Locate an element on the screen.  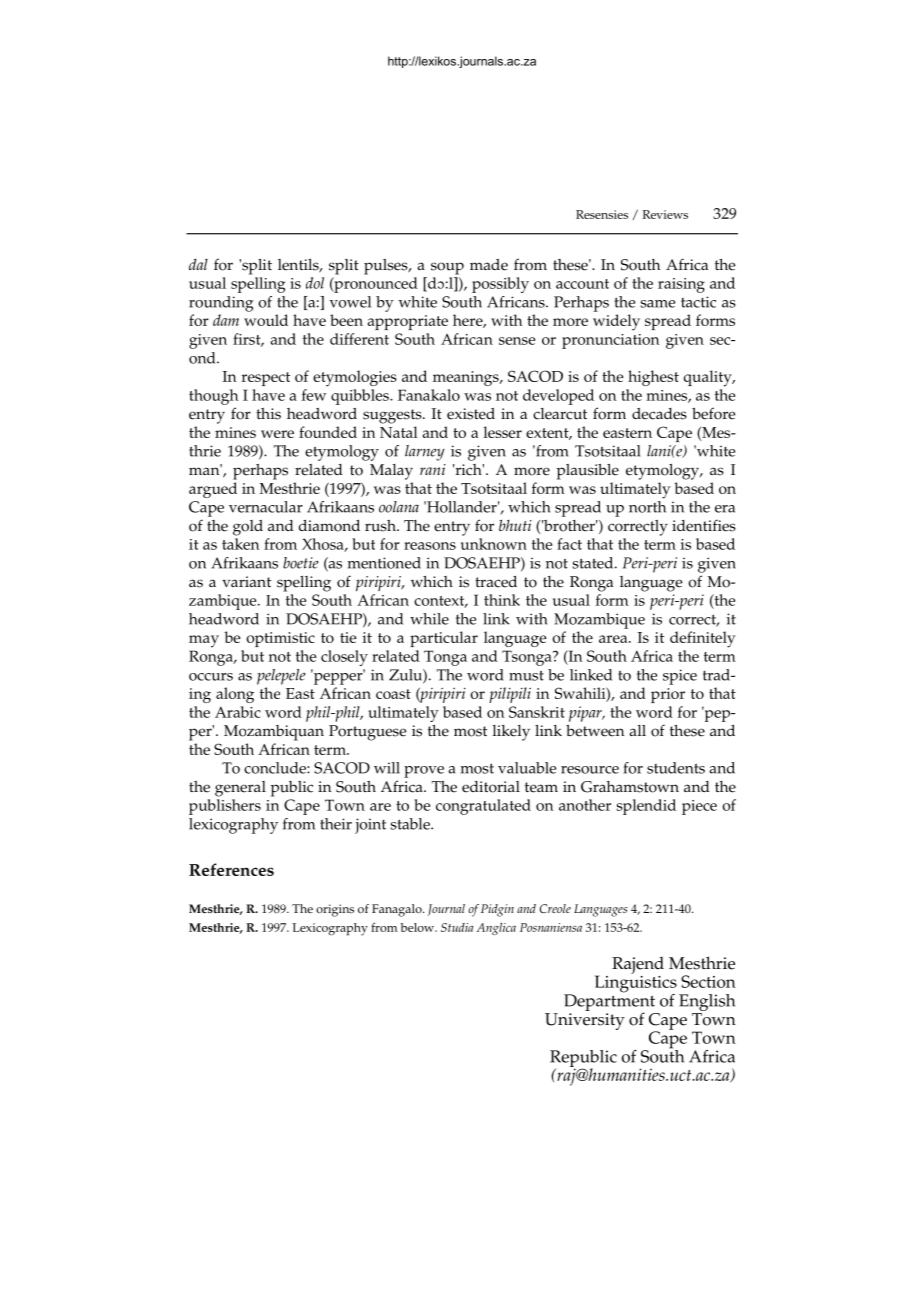
Reviews is located at coordinates (665, 214).
